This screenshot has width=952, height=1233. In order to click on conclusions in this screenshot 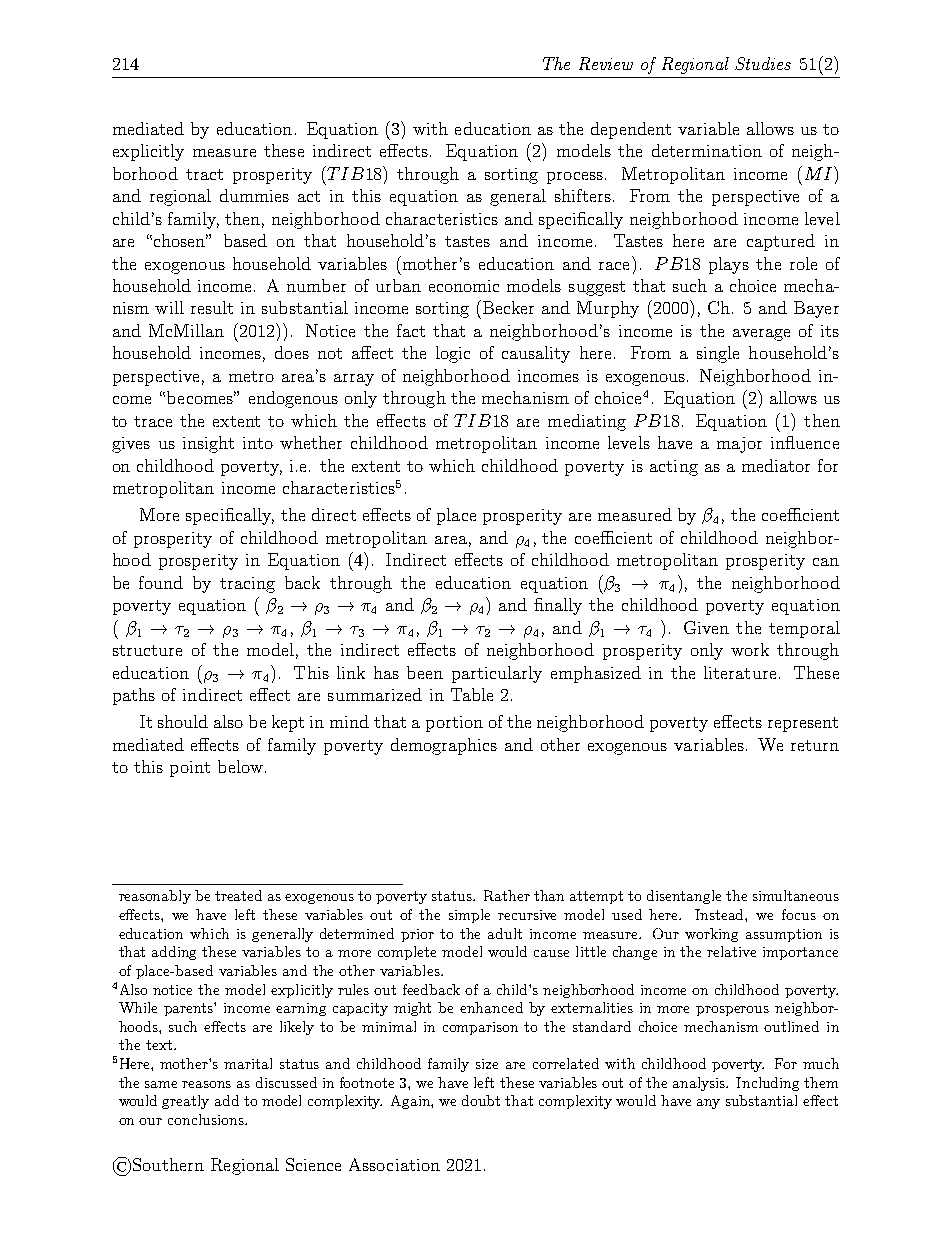, I will do `click(207, 1119)`.
